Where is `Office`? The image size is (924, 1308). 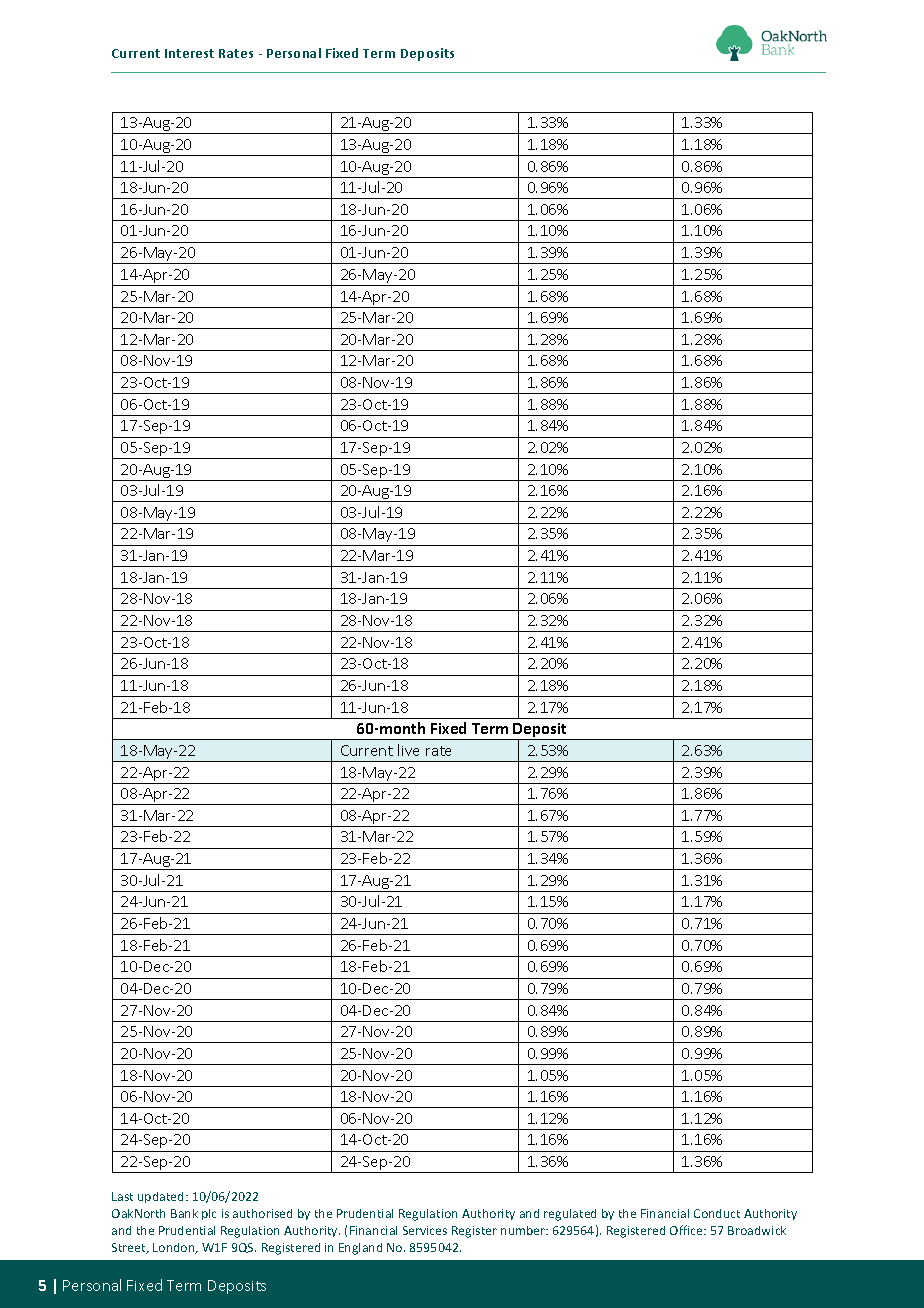
Office is located at coordinates (688, 1230).
